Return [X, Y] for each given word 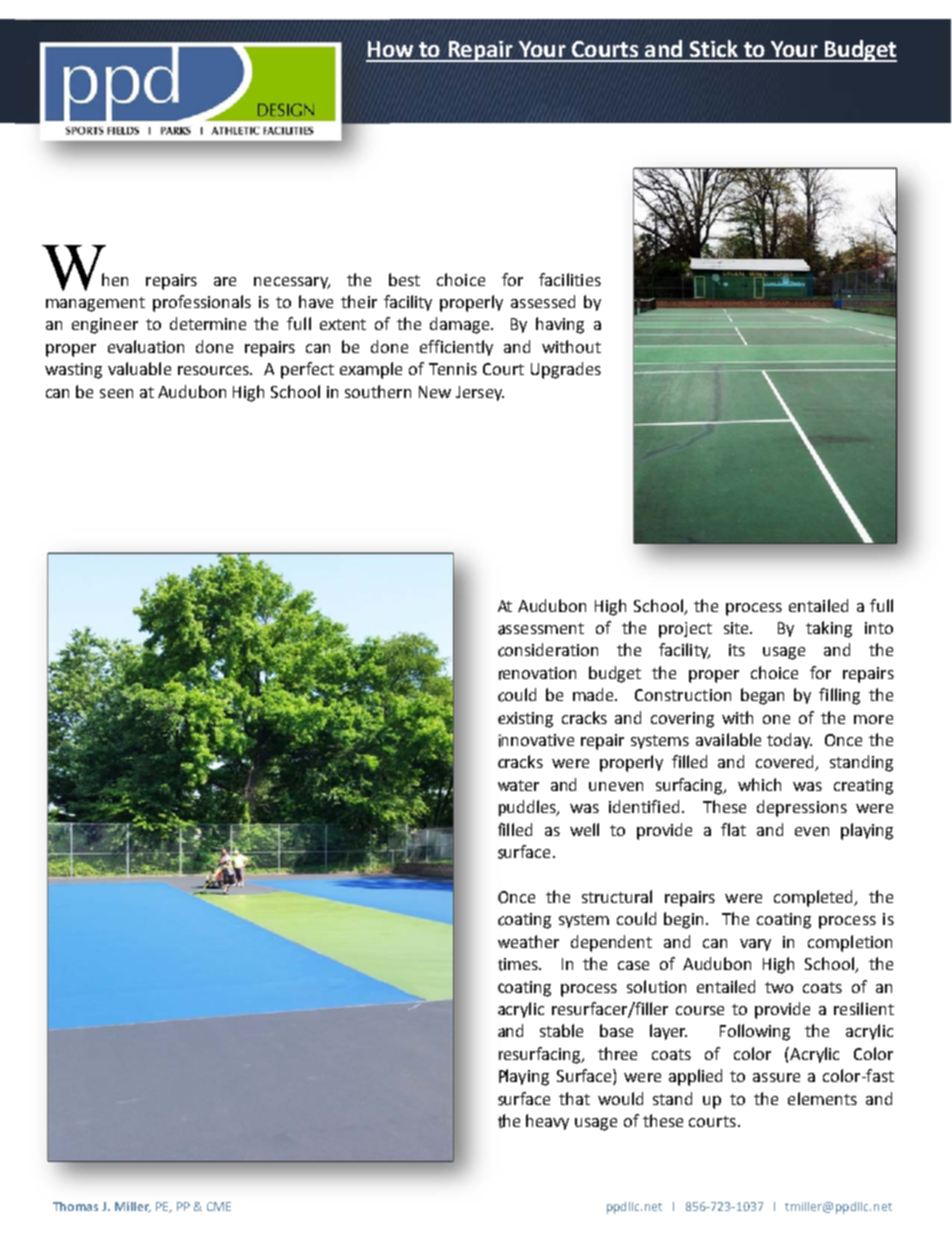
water [518, 785]
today [789, 741]
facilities [570, 279]
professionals [202, 303]
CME [219, 1206]
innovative [536, 740]
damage [461, 325]
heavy [547, 1122]
